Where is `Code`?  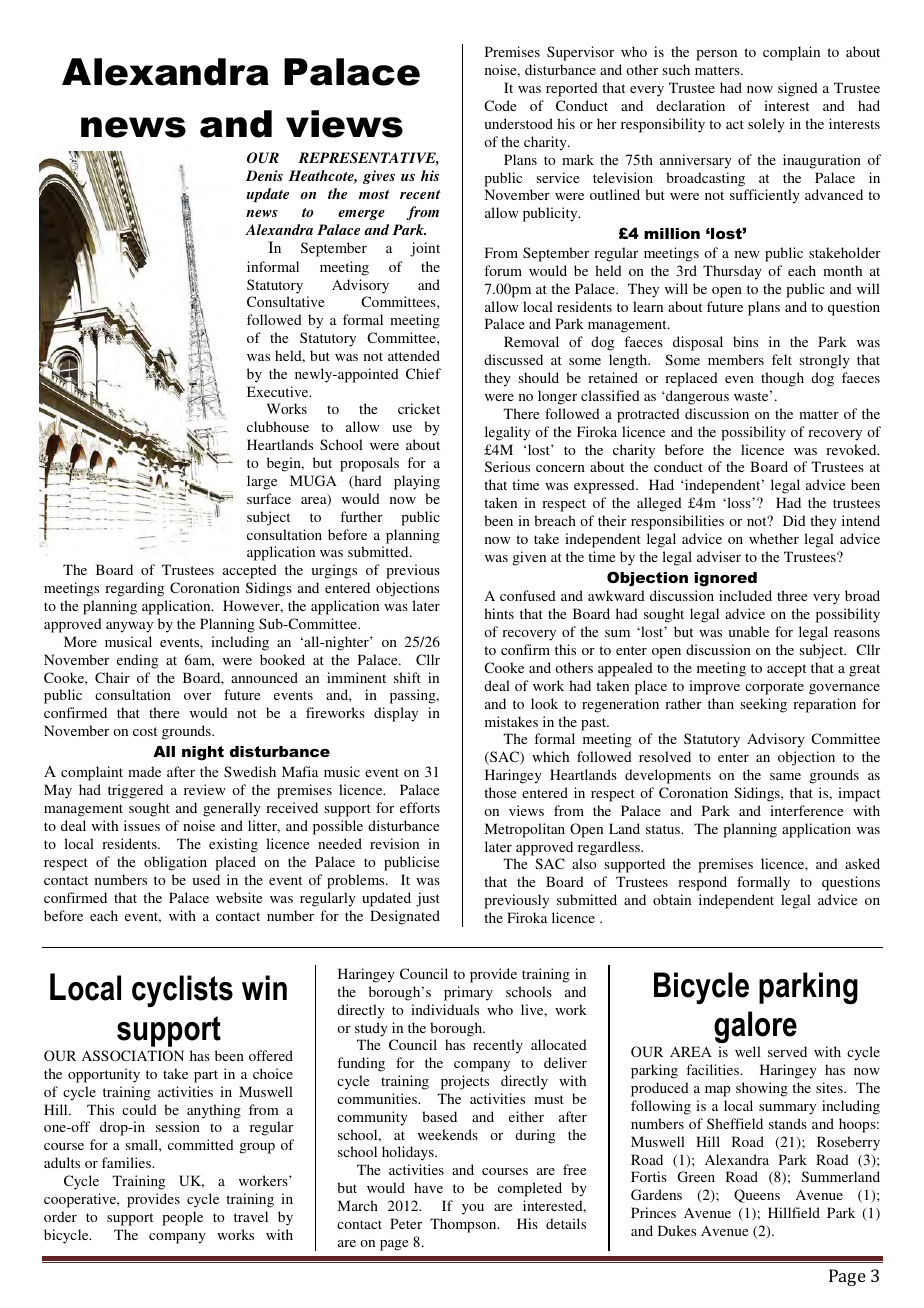
Code is located at coordinates (500, 105).
